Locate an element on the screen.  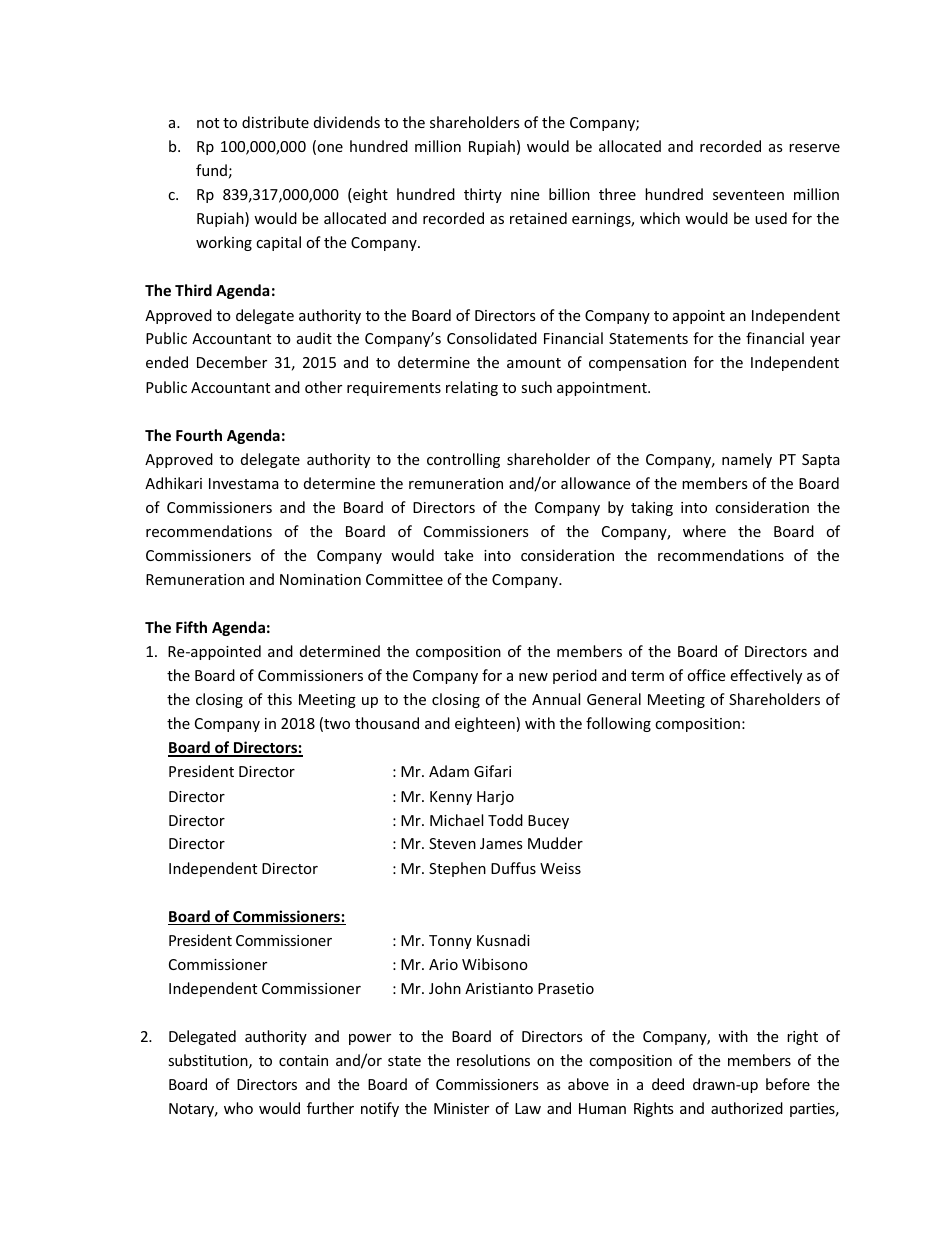
who is located at coordinates (238, 1108).
